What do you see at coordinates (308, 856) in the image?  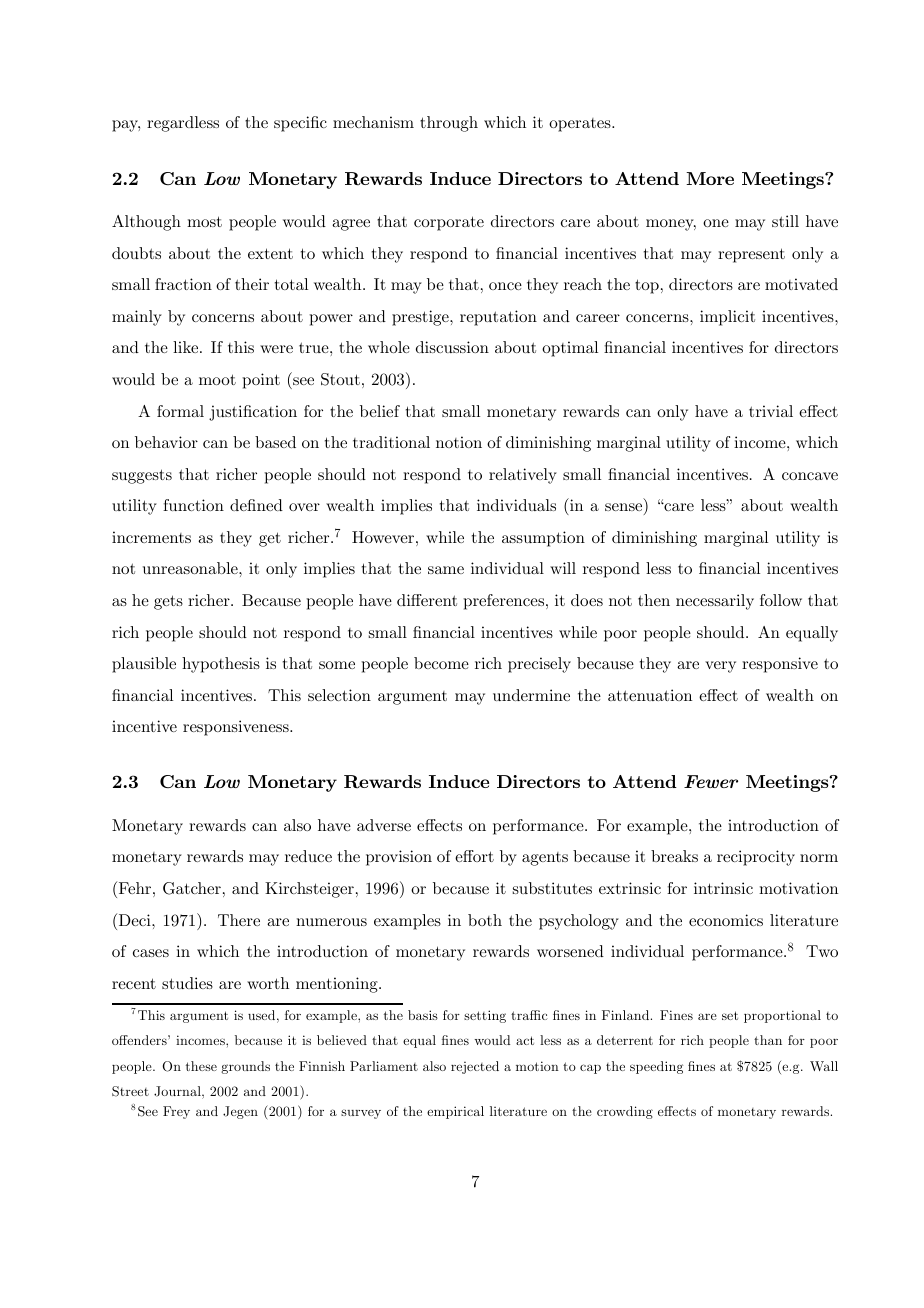 I see `reduce` at bounding box center [308, 856].
